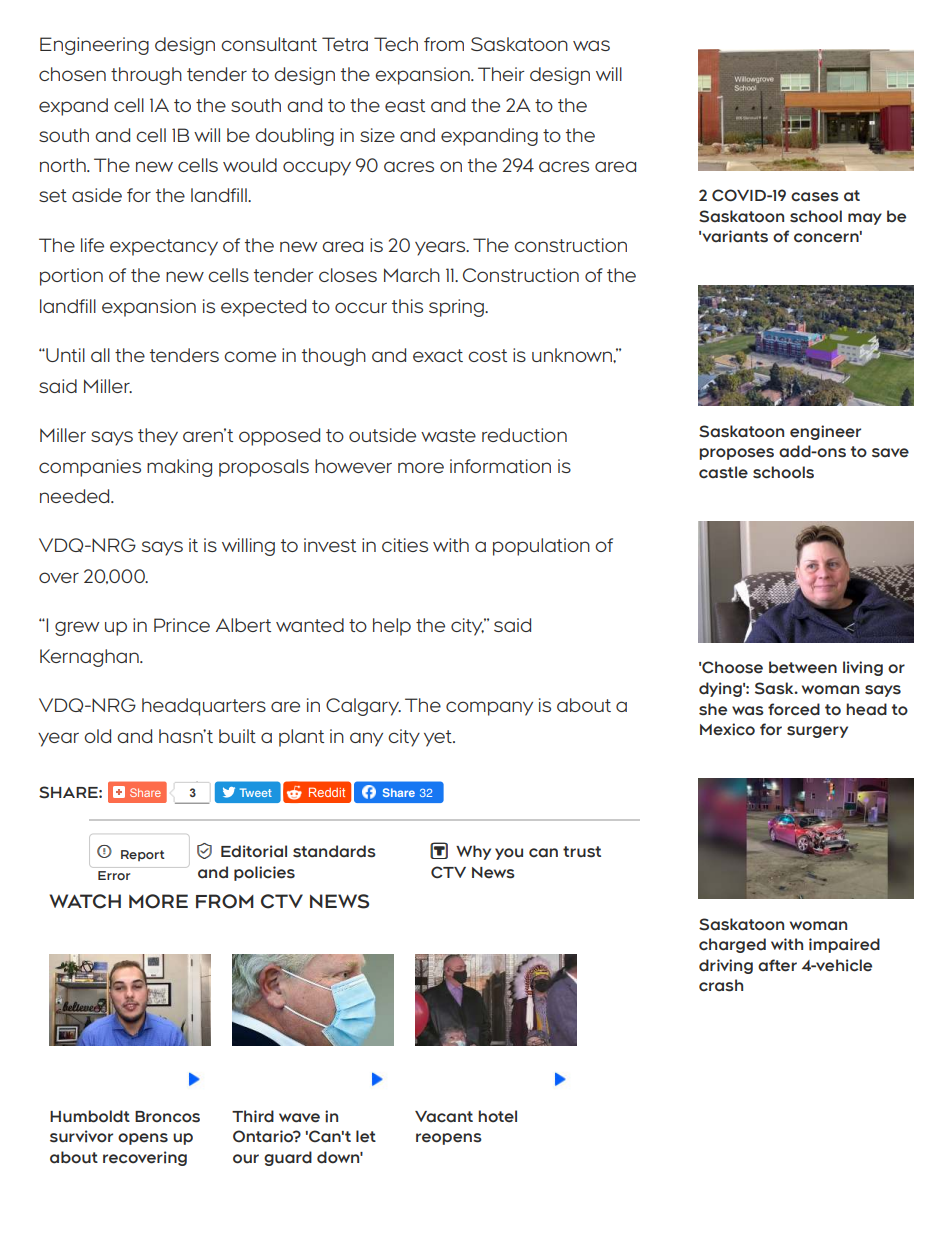 This page has width=952, height=1233. What do you see at coordinates (865, 219) in the page?
I see `may` at bounding box center [865, 219].
